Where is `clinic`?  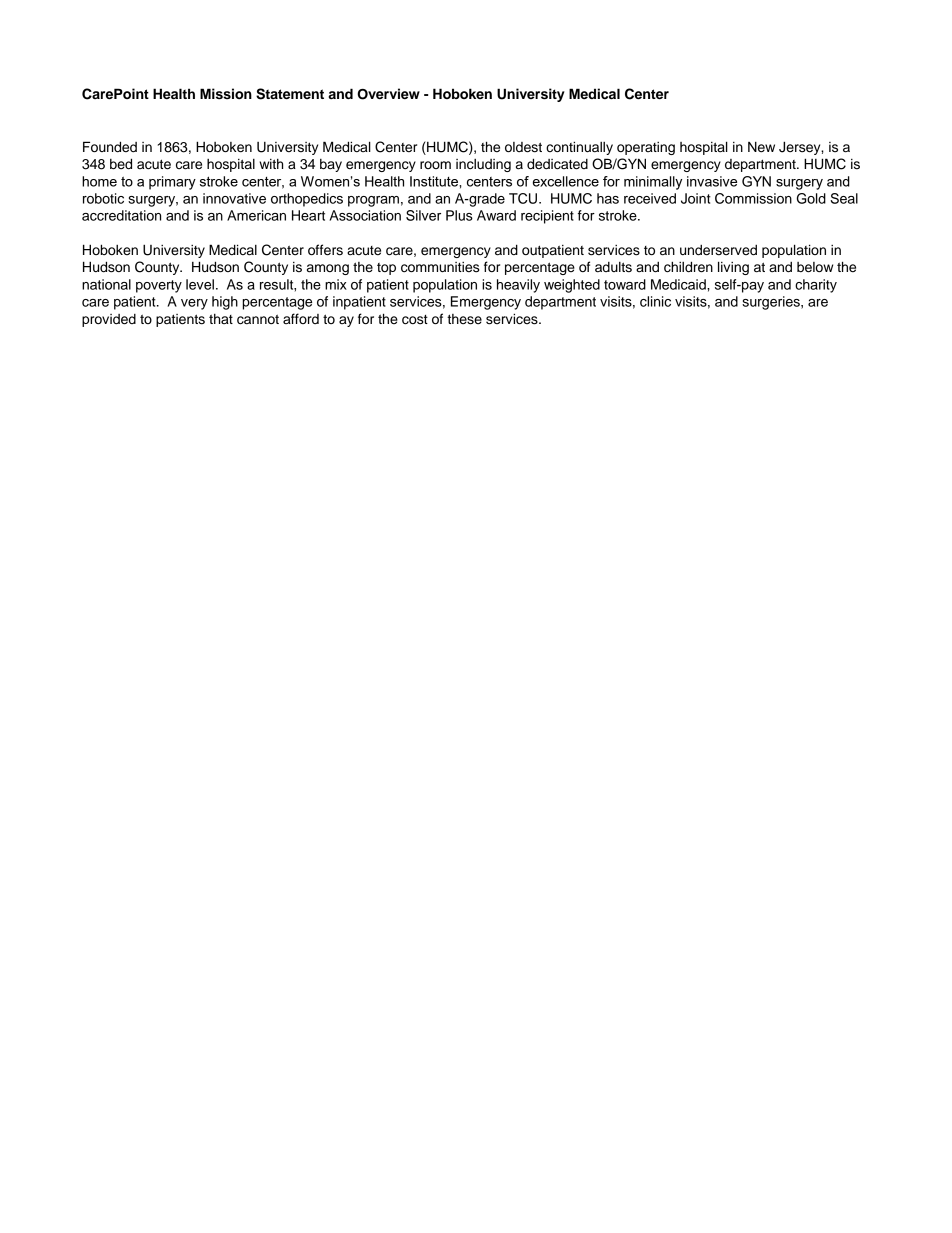
clinic is located at coordinates (655, 301).
